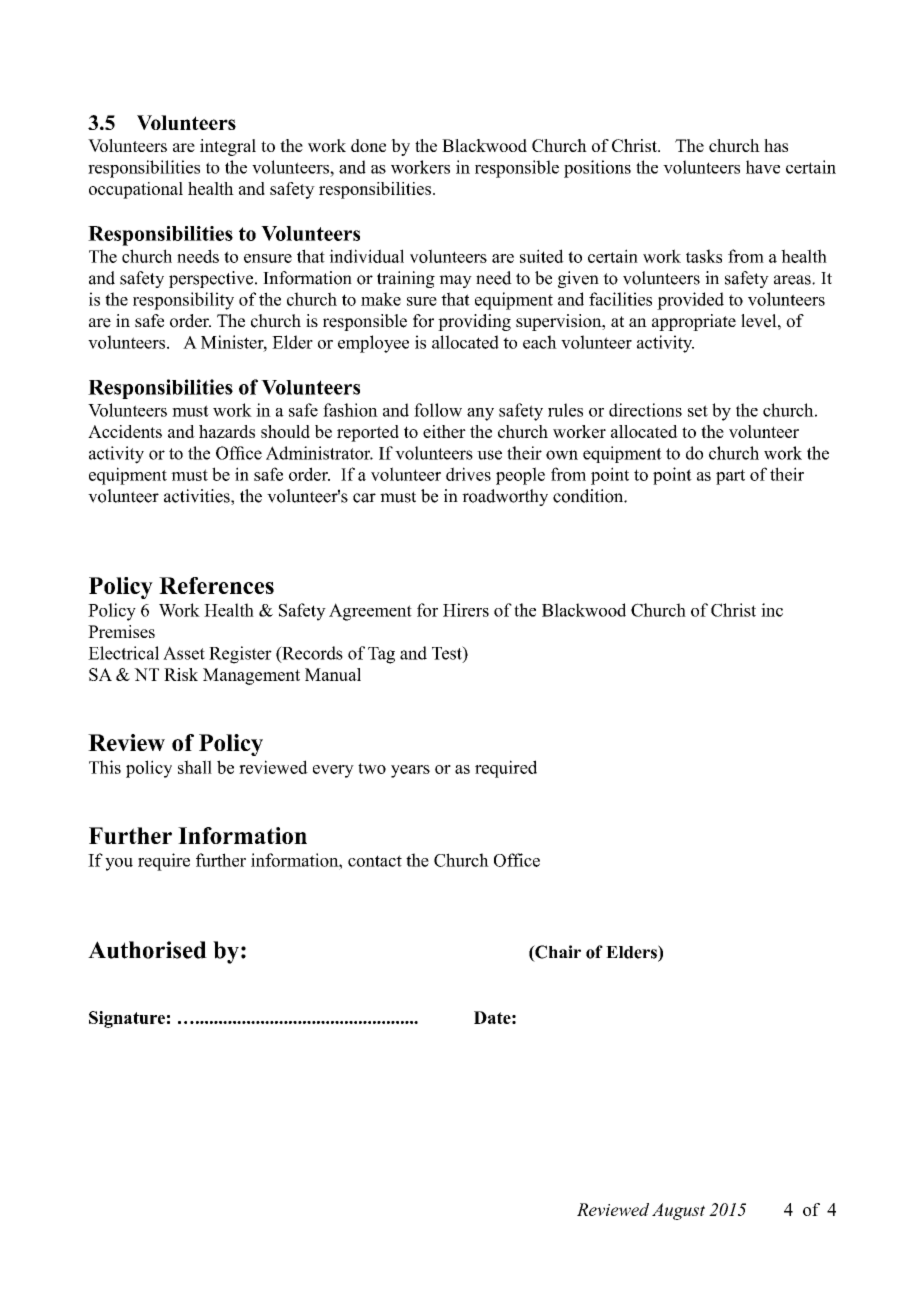 Image resolution: width=924 pixels, height=1308 pixels. What do you see at coordinates (730, 477) in the screenshot?
I see `part` at bounding box center [730, 477].
